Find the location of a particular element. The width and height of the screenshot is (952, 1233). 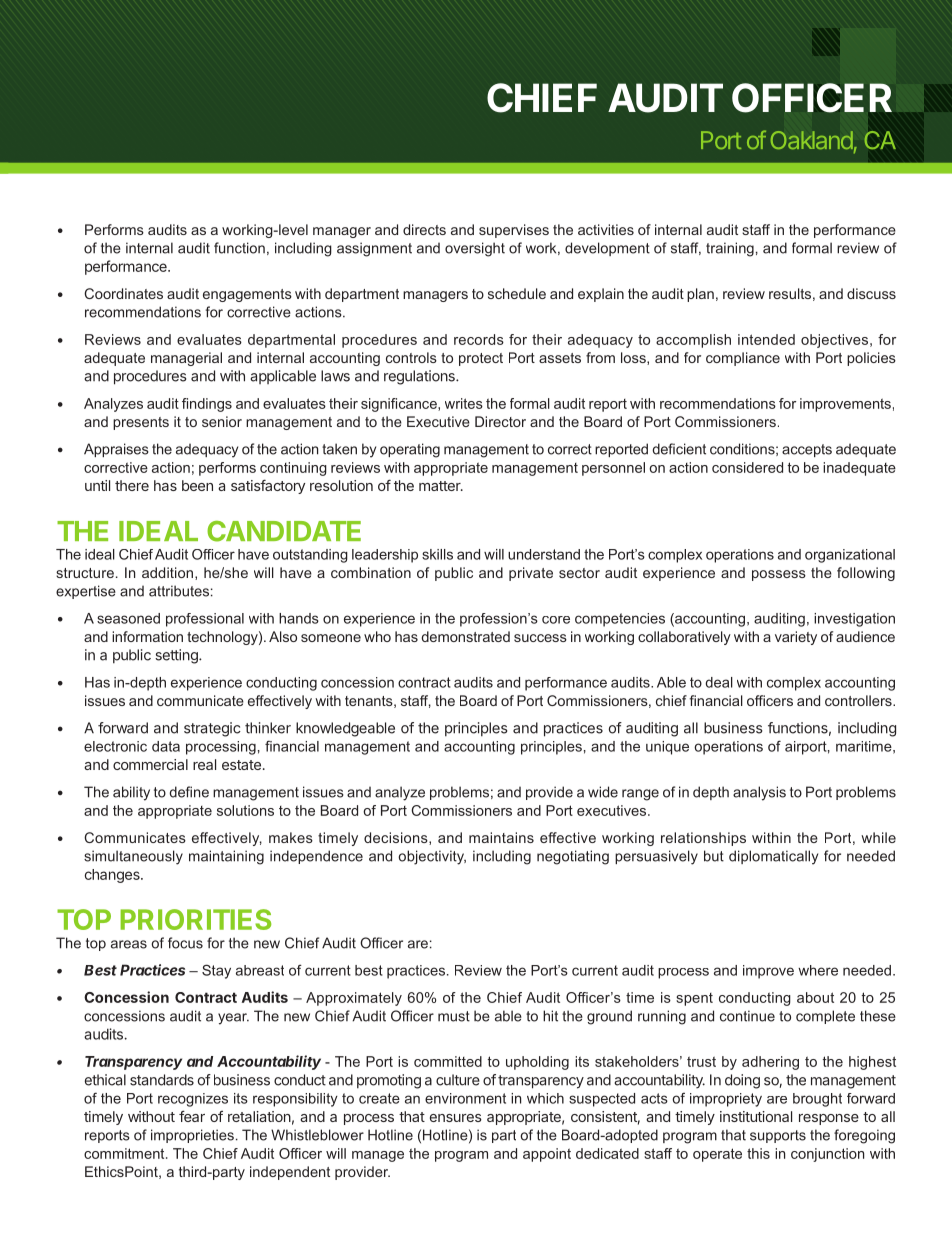

maintains is located at coordinates (501, 837).
